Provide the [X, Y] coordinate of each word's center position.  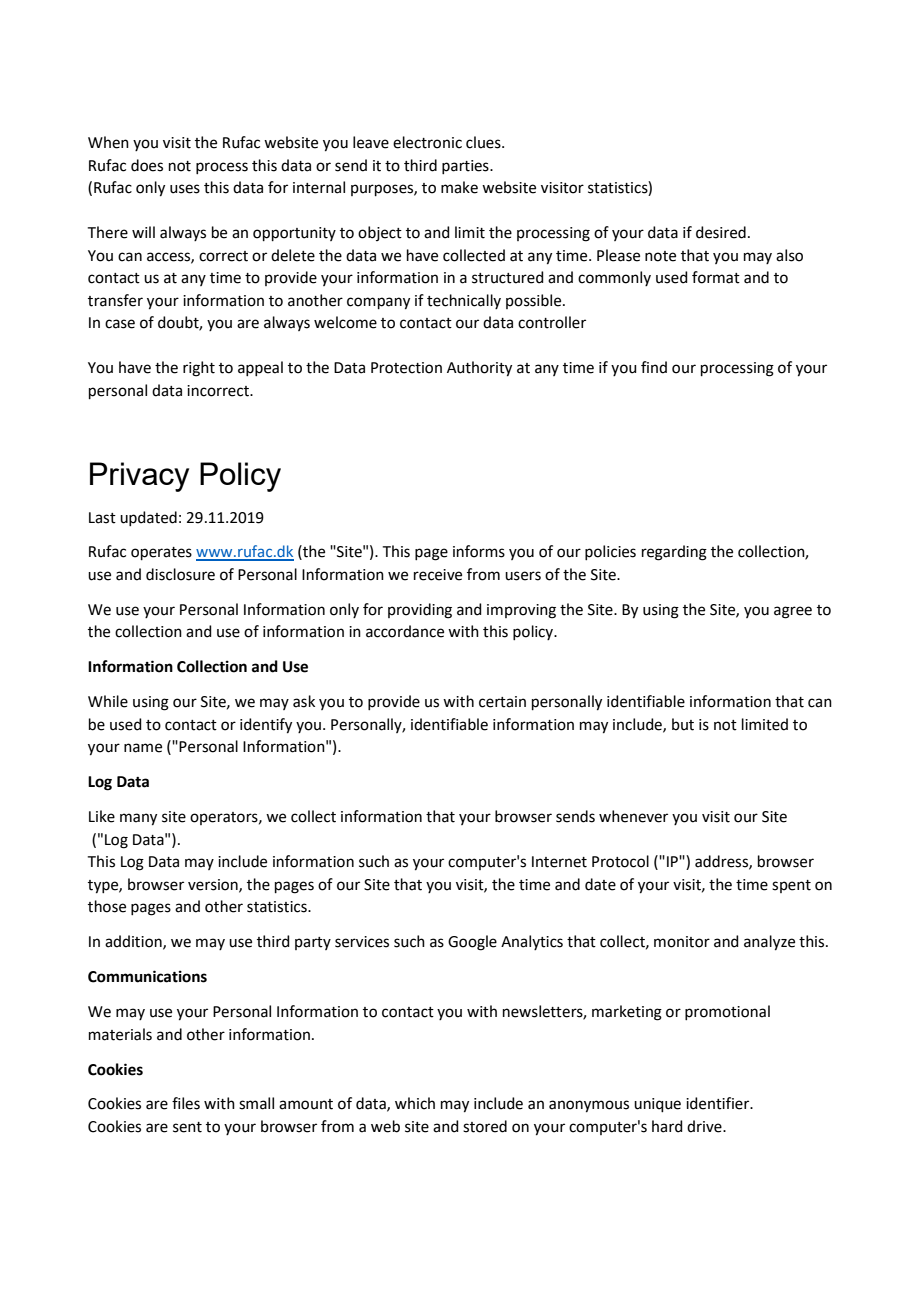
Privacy [139, 477]
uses [185, 189]
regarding [674, 553]
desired [721, 232]
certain [502, 702]
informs [479, 551]
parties [466, 167]
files [186, 1103]
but [683, 724]
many [138, 819]
